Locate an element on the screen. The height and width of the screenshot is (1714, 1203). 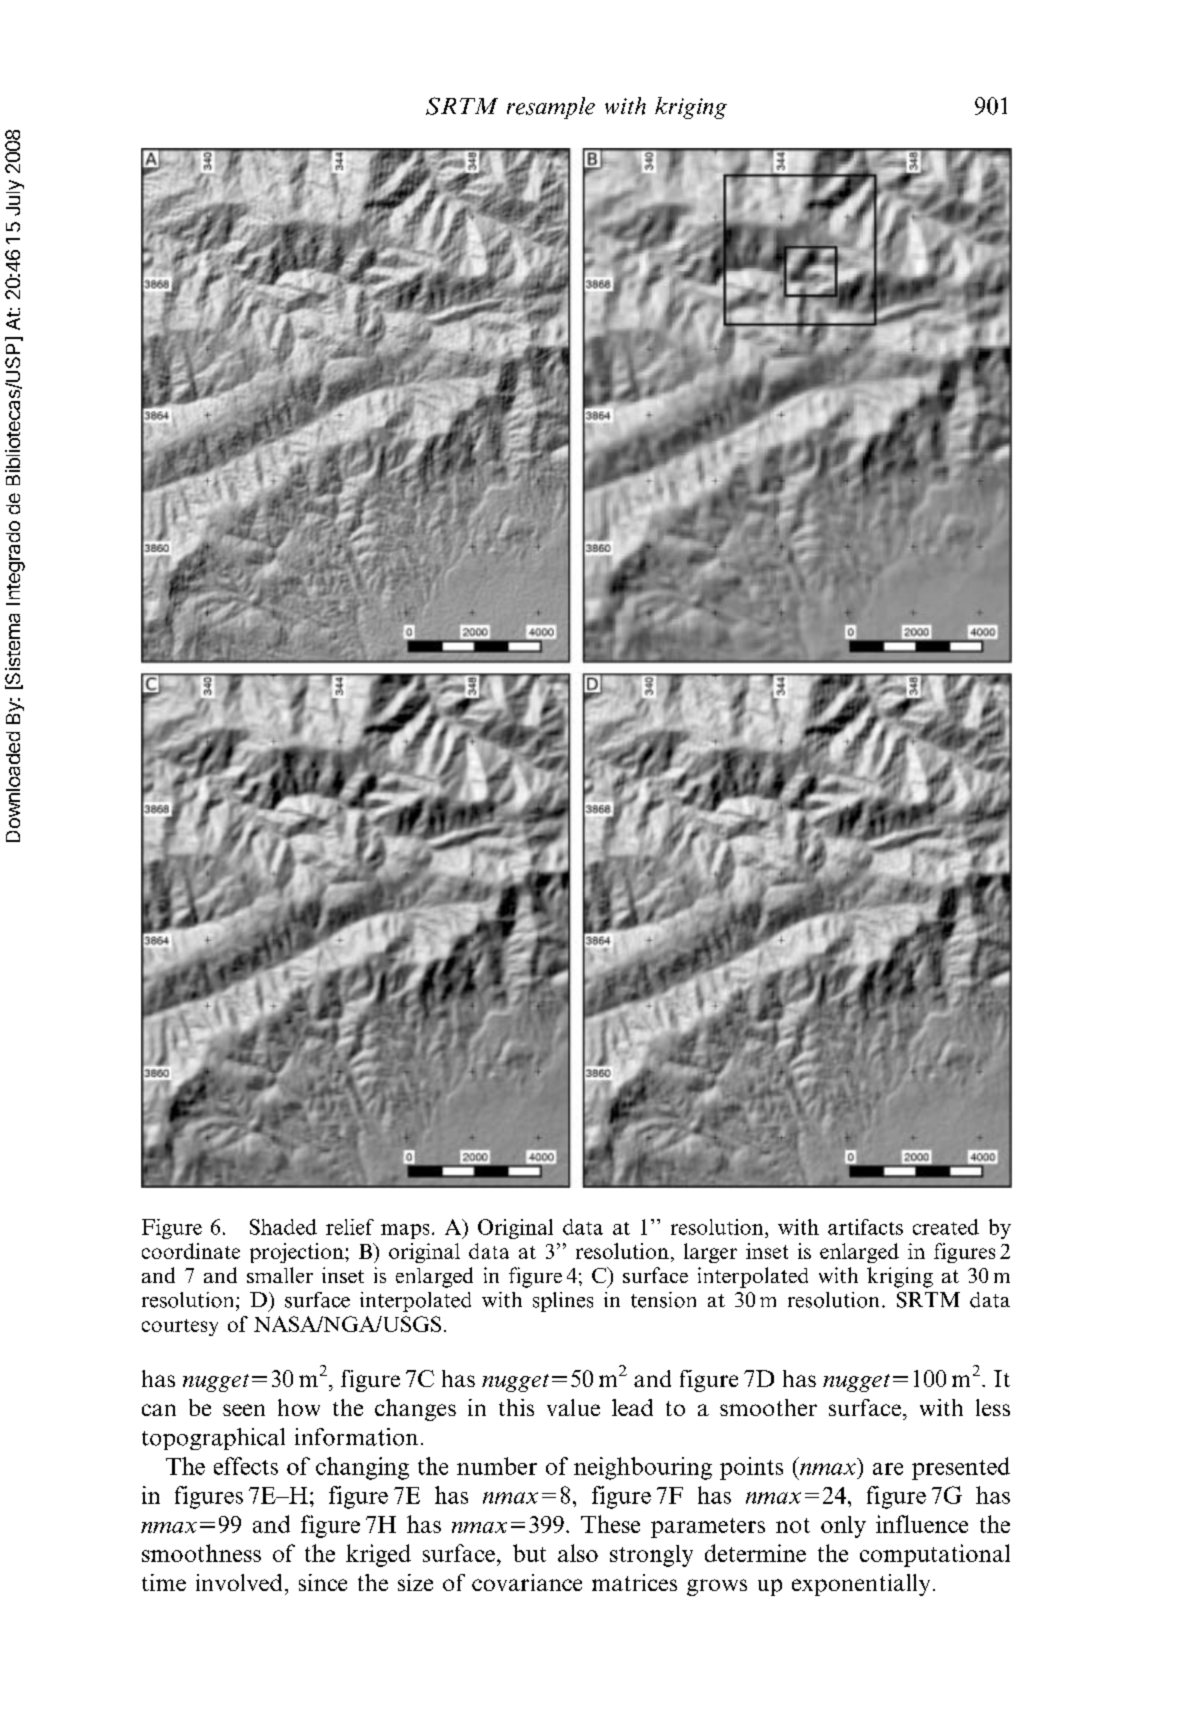
Shaded is located at coordinates (283, 1227).
